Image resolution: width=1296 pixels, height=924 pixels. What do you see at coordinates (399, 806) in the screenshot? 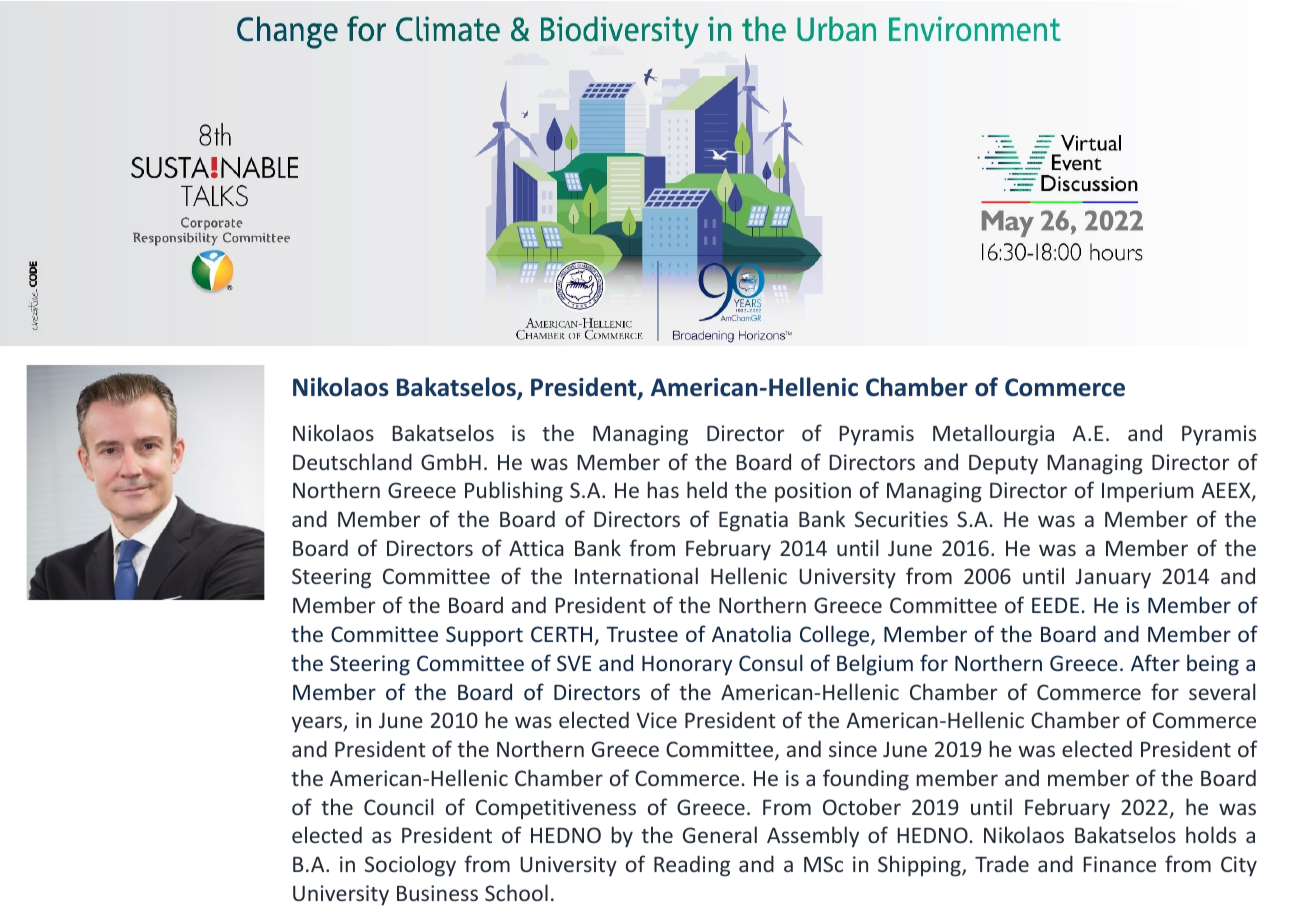
I see `Council` at bounding box center [399, 806].
